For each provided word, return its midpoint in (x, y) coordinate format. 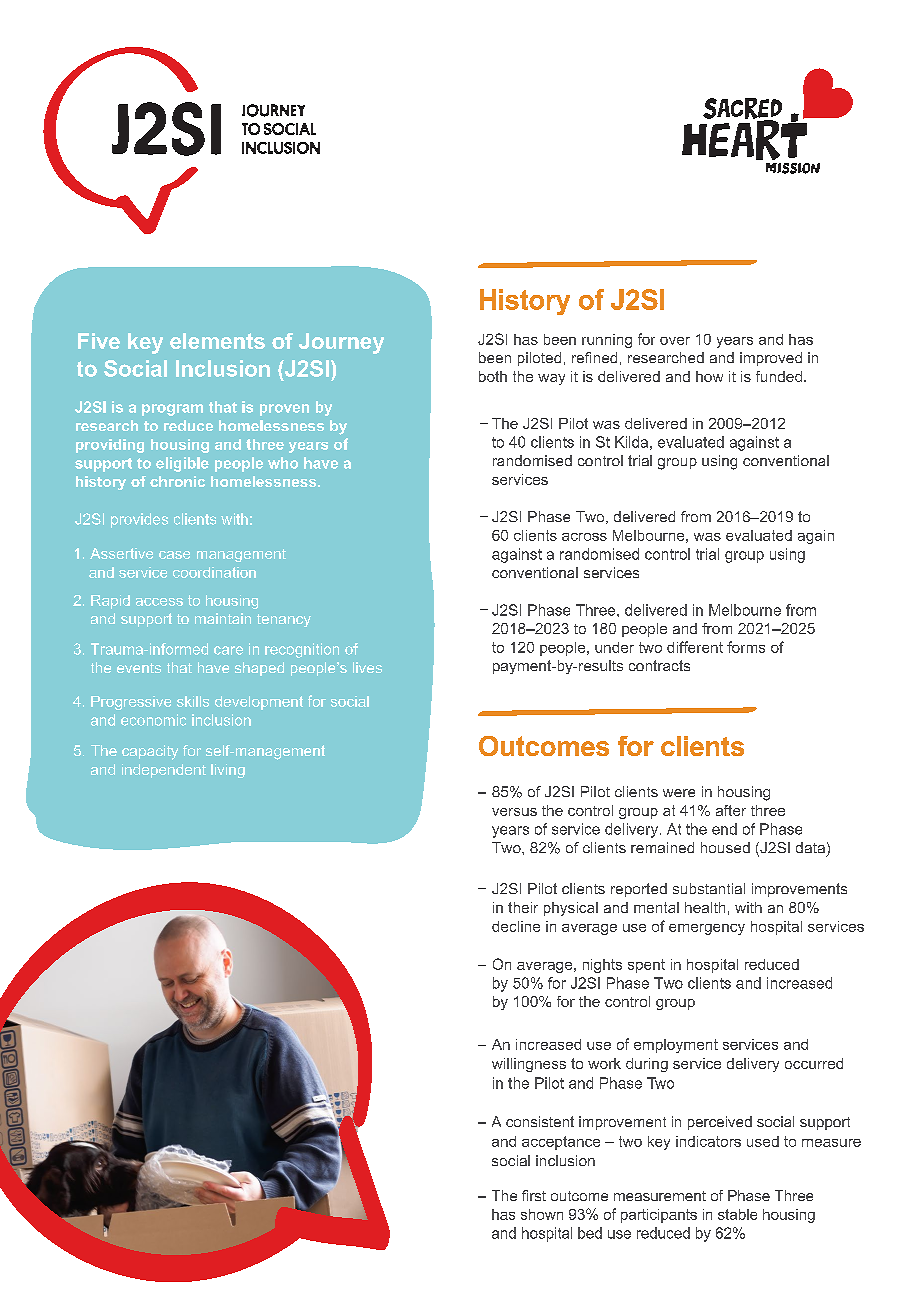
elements (217, 341)
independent (164, 771)
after (731, 810)
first (534, 1195)
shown (542, 1214)
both (493, 376)
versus (514, 812)
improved (771, 359)
